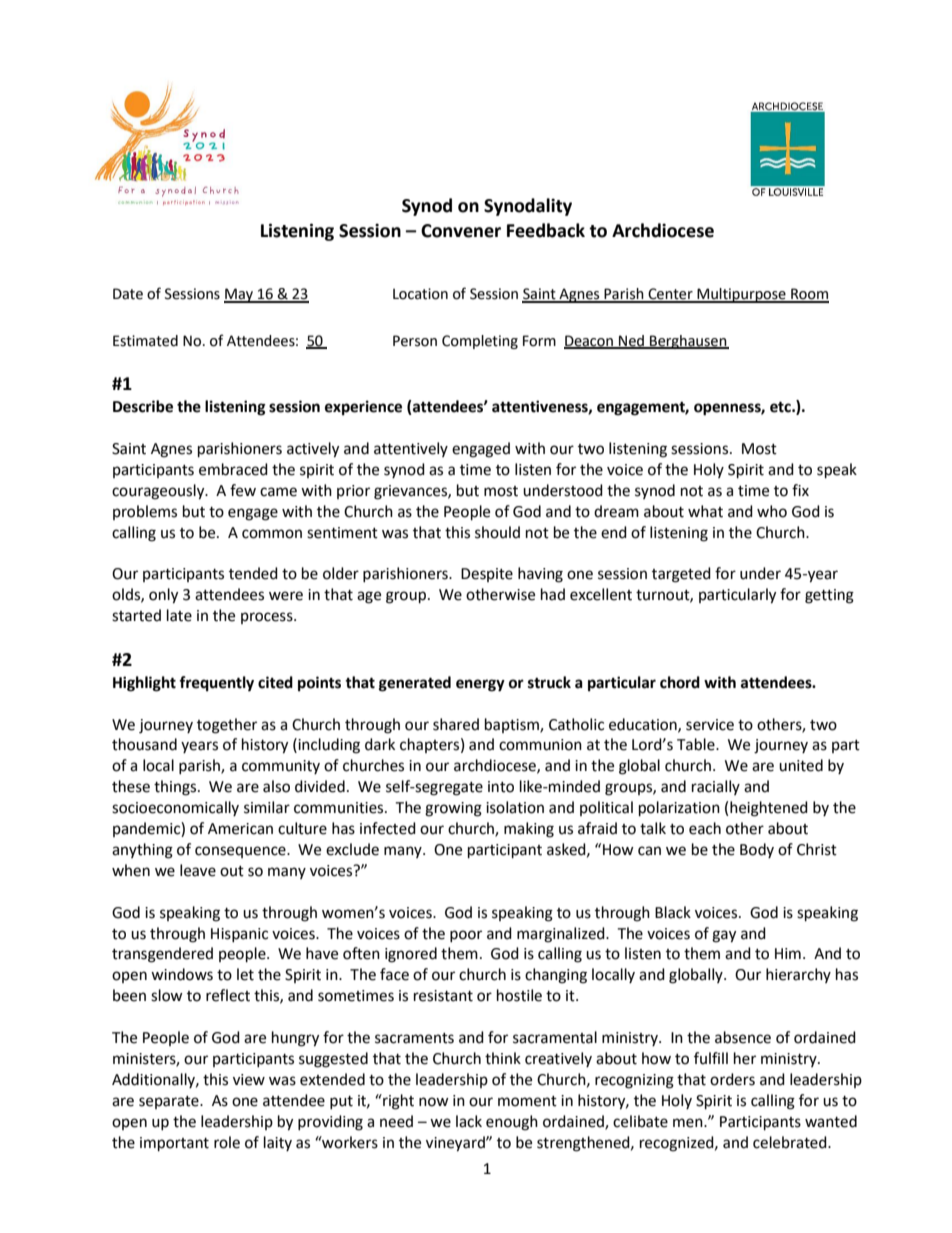  What do you see at coordinates (546, 230) in the screenshot?
I see `Feedback` at bounding box center [546, 230].
